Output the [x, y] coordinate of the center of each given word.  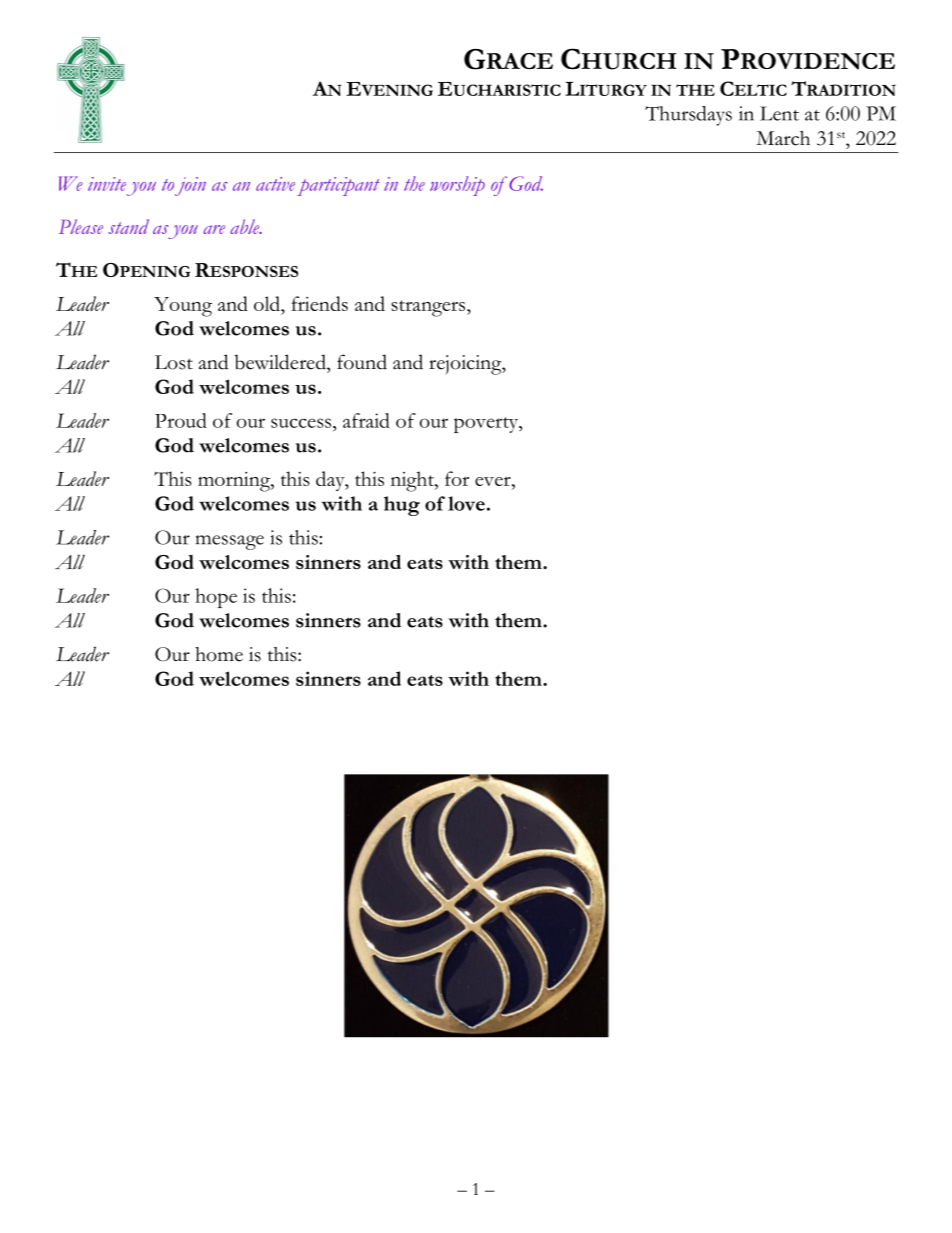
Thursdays [688, 116]
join [190, 186]
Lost [174, 362]
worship [457, 186]
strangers [429, 308]
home [219, 654]
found [362, 362]
